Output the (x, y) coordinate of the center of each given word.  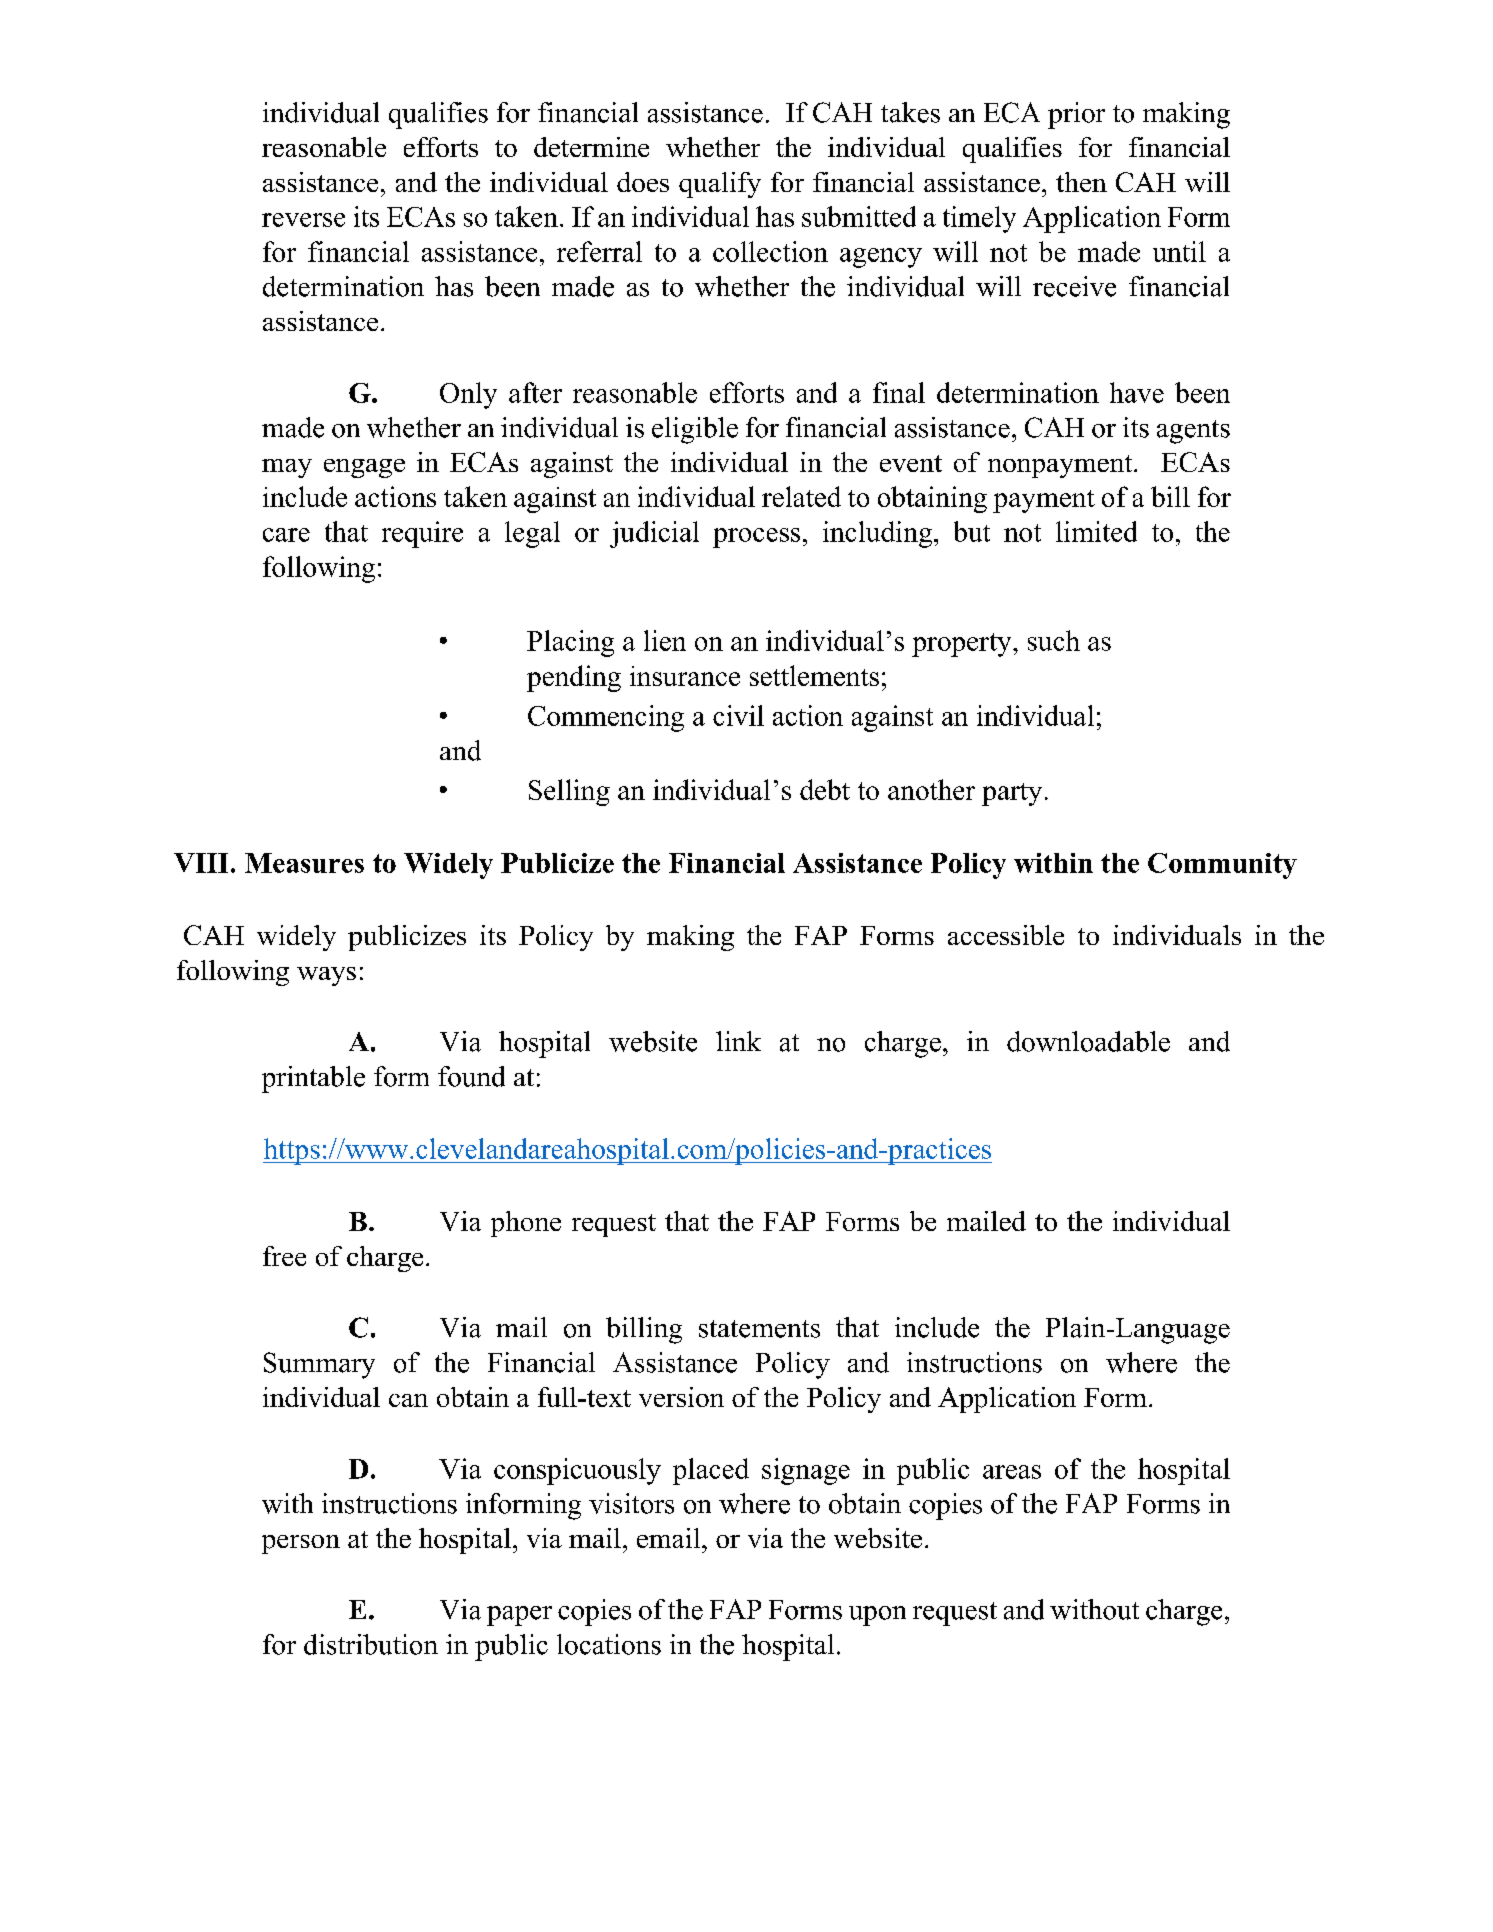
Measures (304, 863)
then (1081, 182)
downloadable (1088, 1041)
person (301, 1544)
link (738, 1041)
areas (1012, 1472)
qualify (720, 185)
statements (759, 1329)
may (287, 468)
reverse (303, 220)
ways (326, 976)
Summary (319, 1365)
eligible (695, 430)
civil (738, 715)
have (1137, 392)
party (1012, 794)
